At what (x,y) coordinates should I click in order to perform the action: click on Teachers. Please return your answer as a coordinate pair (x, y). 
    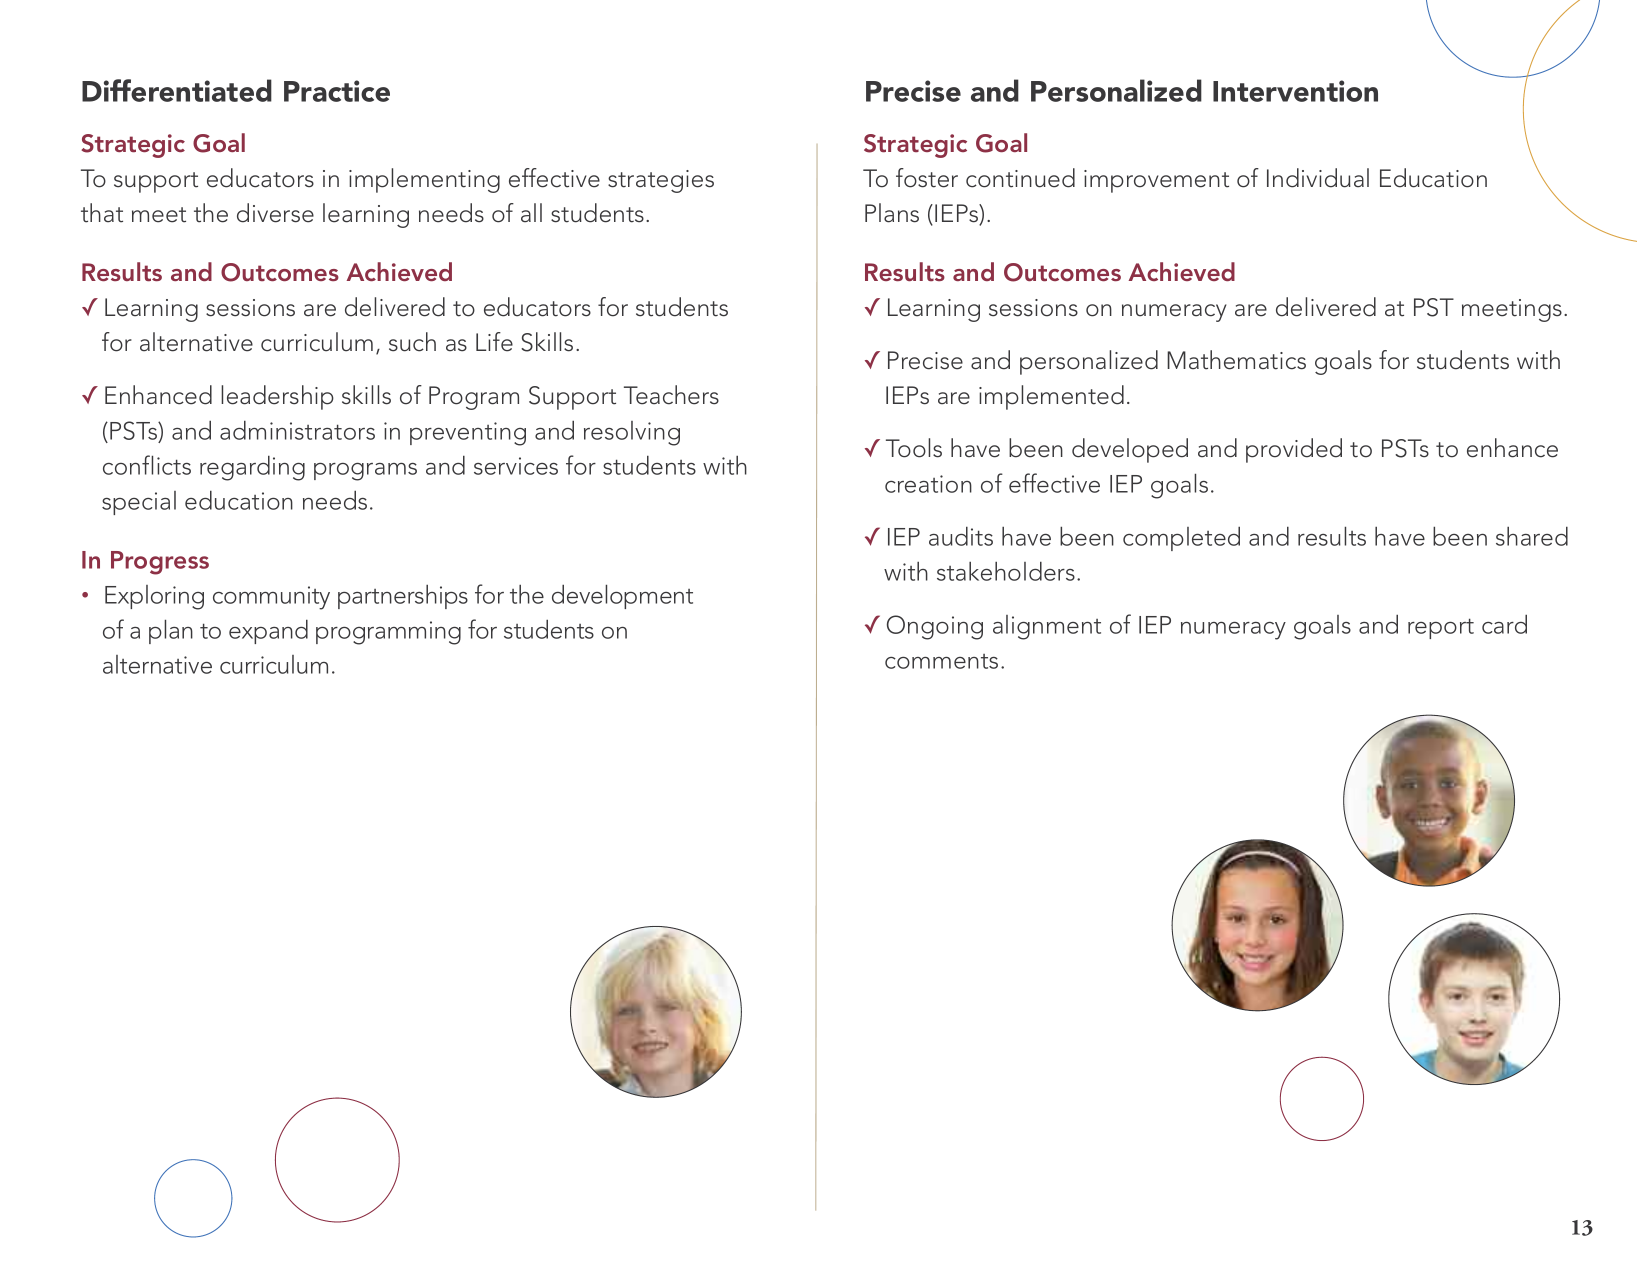
    Looking at the image, I should click on (671, 395).
